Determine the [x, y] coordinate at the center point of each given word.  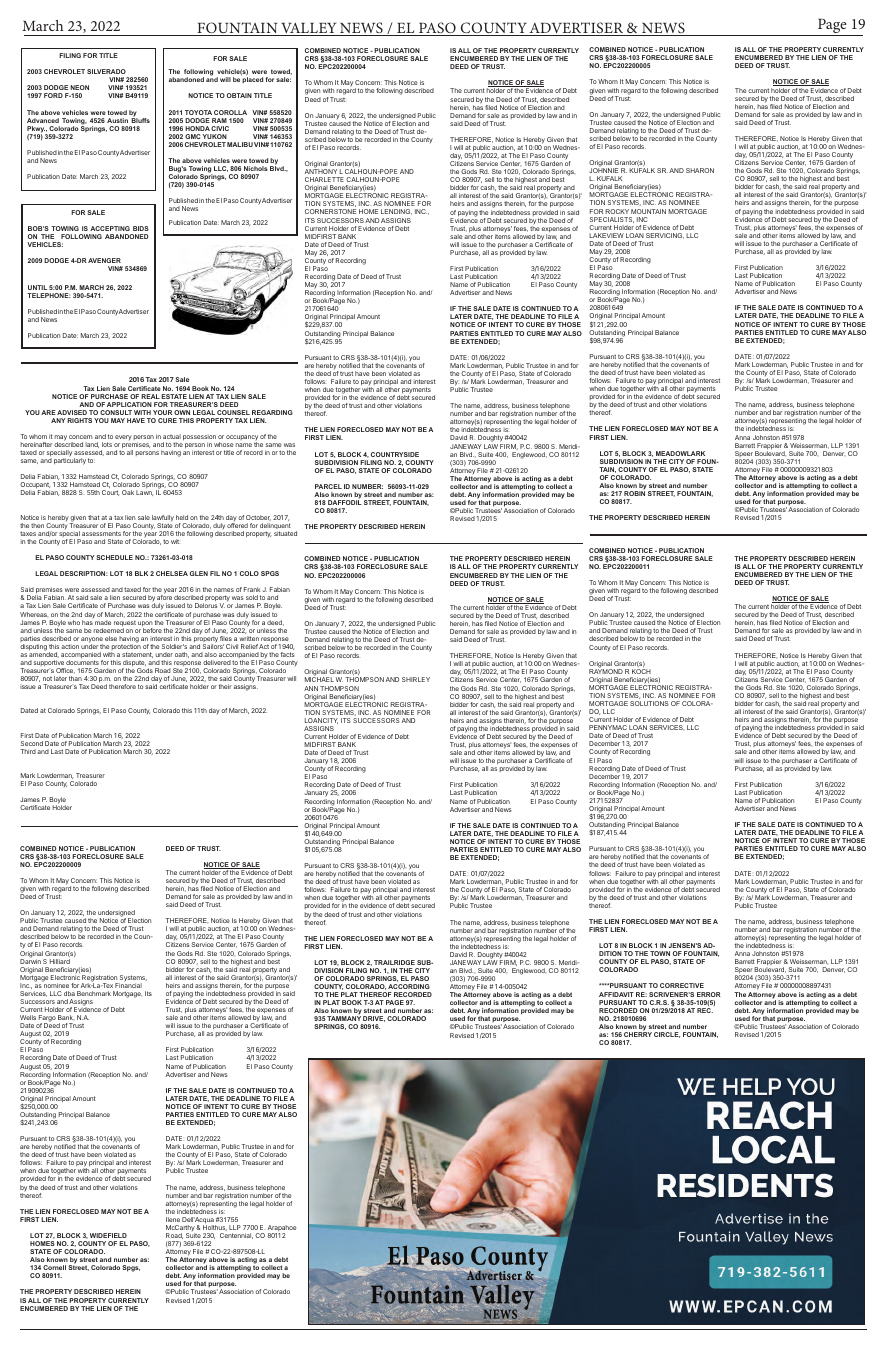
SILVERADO [106, 71]
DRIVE [374, 1019]
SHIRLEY [416, 679]
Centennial [236, 1236]
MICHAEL [319, 679]
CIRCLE [667, 1035]
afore [164, 597]
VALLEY [309, 29]
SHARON [700, 170]
